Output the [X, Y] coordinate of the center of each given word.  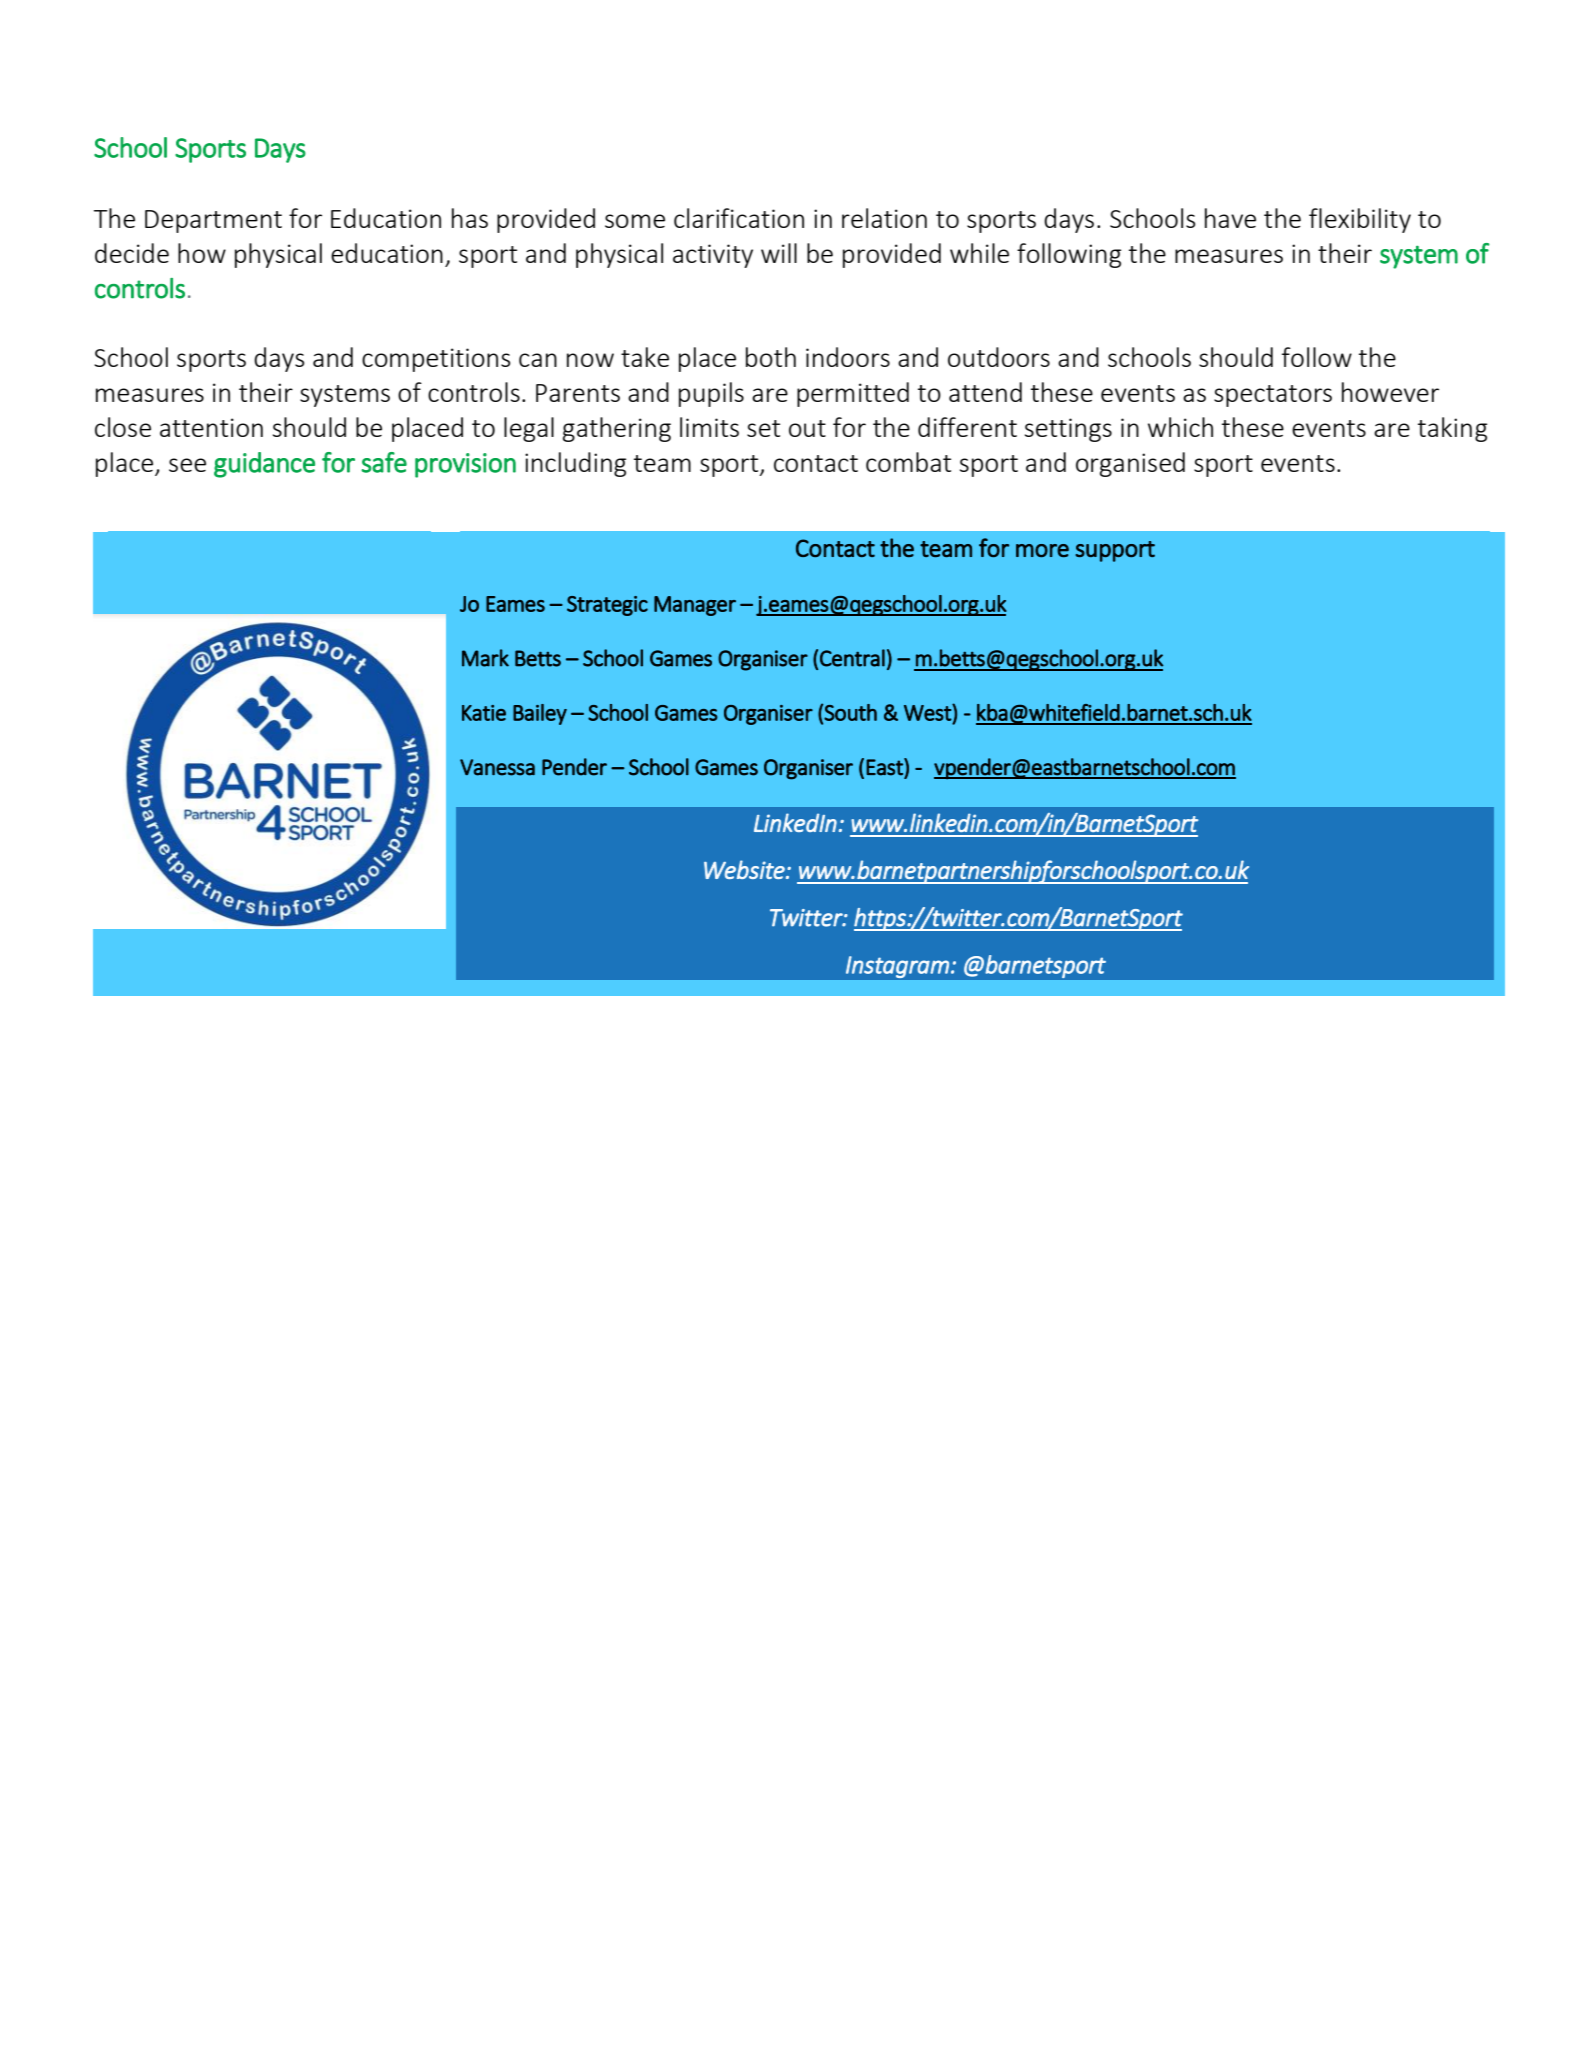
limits [709, 427]
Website [745, 869]
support [1115, 551]
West [928, 712]
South [850, 712]
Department [213, 221]
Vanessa [497, 767]
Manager [695, 606]
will [779, 253]
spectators [1273, 396]
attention [211, 427]
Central [852, 658]
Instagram [897, 967]
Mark [485, 658]
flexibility [1360, 220]
